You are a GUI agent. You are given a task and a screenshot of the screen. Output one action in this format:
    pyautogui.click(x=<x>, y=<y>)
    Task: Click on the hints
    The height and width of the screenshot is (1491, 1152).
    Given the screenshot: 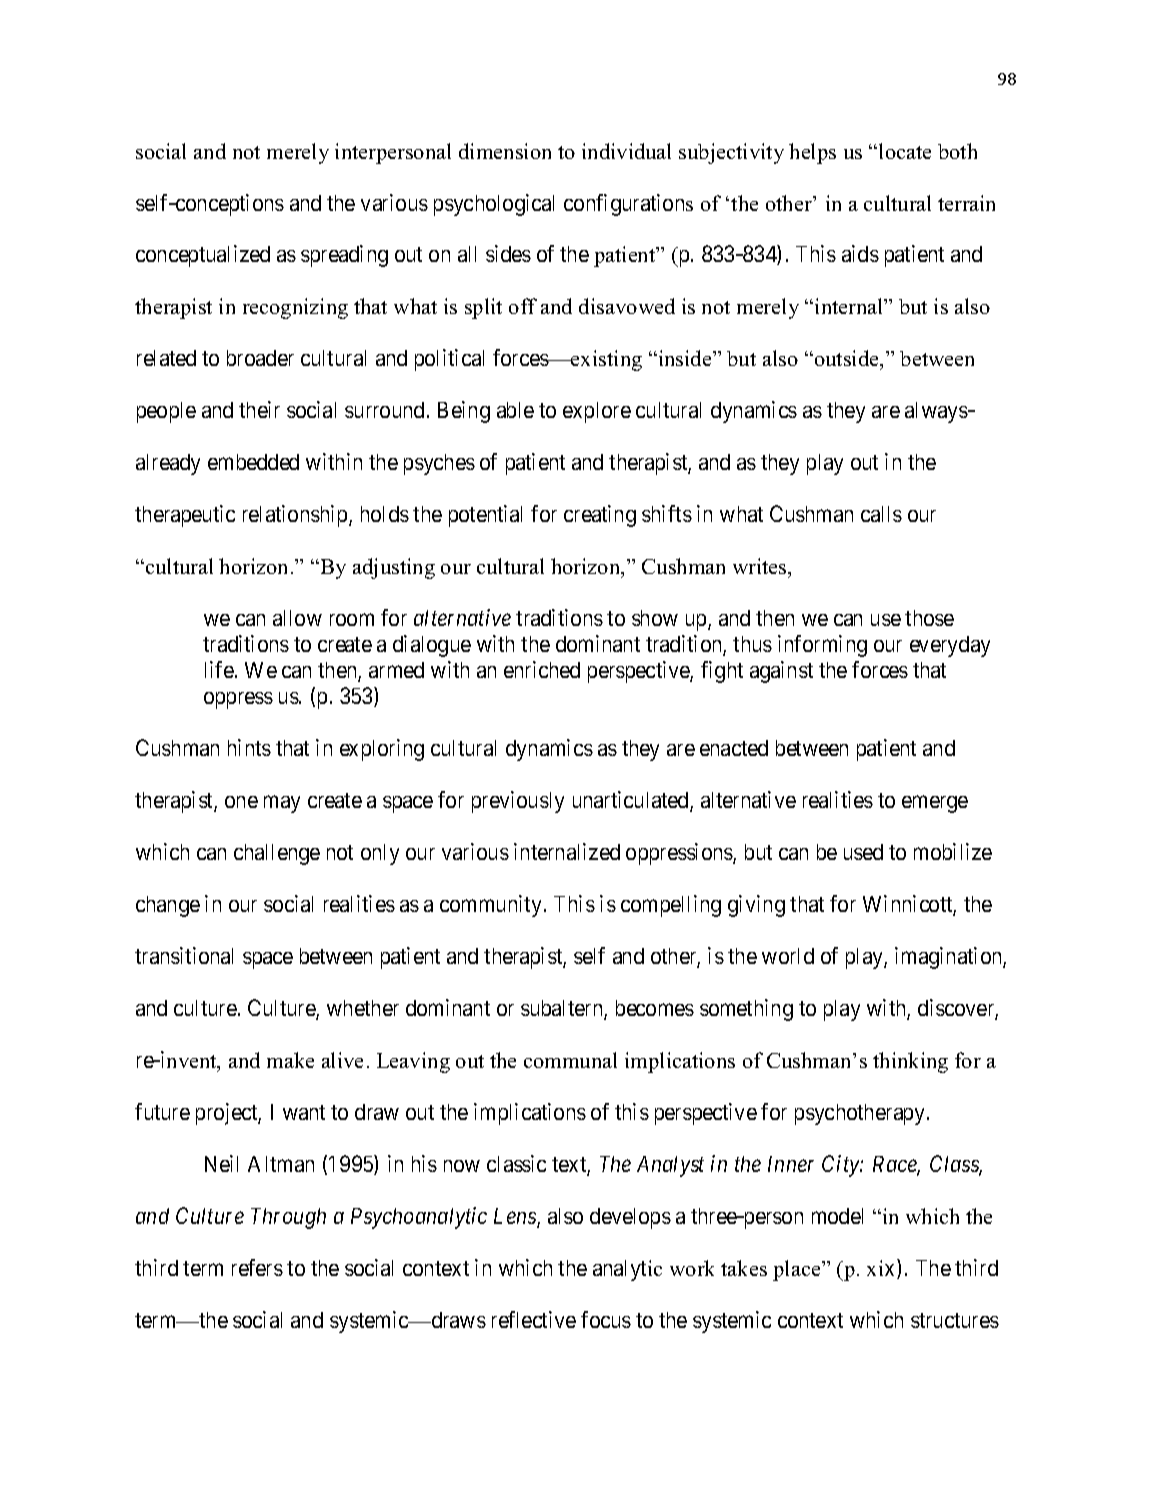 What is the action you would take?
    pyautogui.click(x=249, y=747)
